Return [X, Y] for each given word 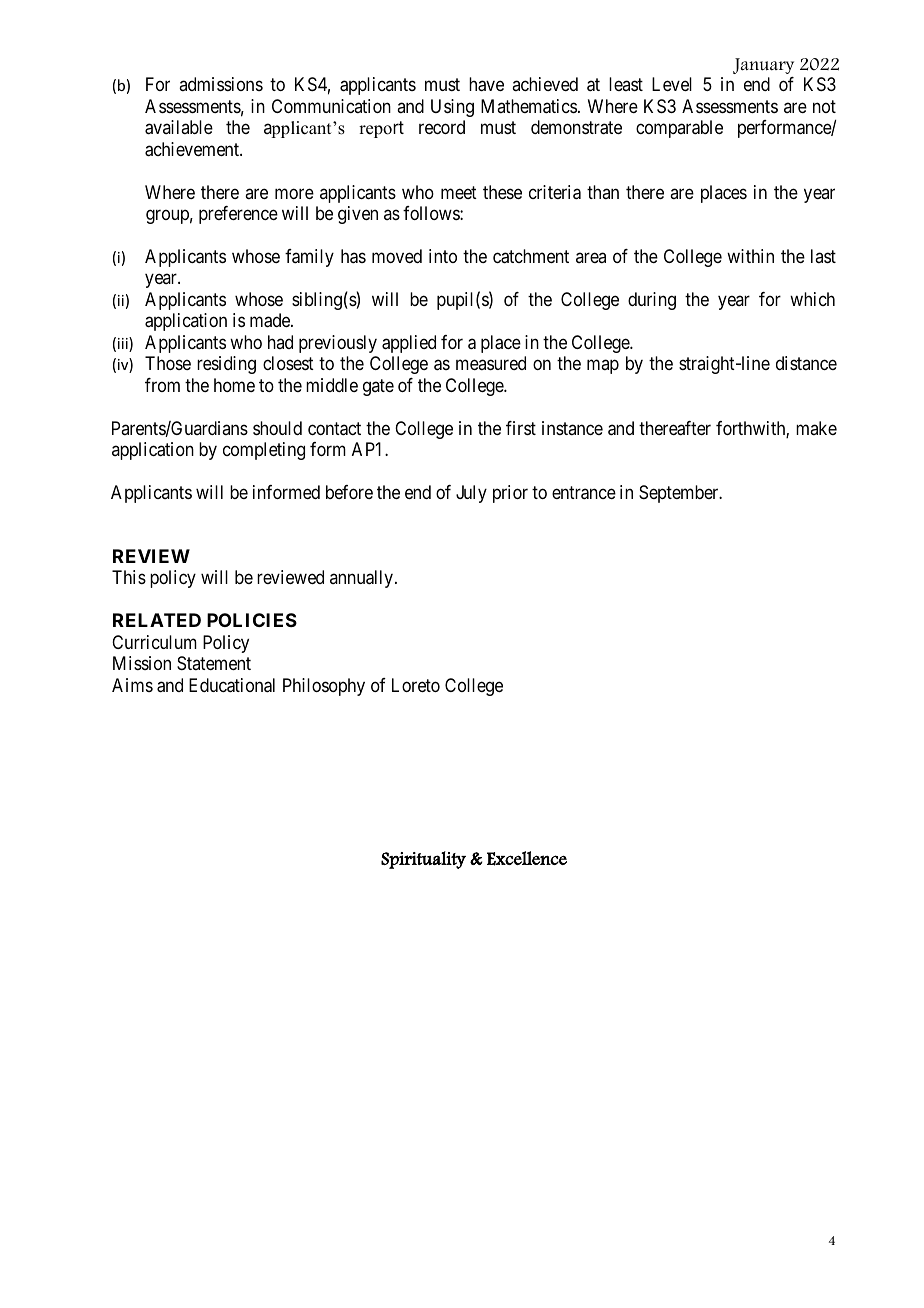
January [763, 66]
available [179, 127]
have [486, 84]
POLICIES [252, 620]
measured [491, 363]
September [680, 494]
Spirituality [423, 860]
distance [806, 363]
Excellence [527, 858]
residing [226, 365]
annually [363, 579]
